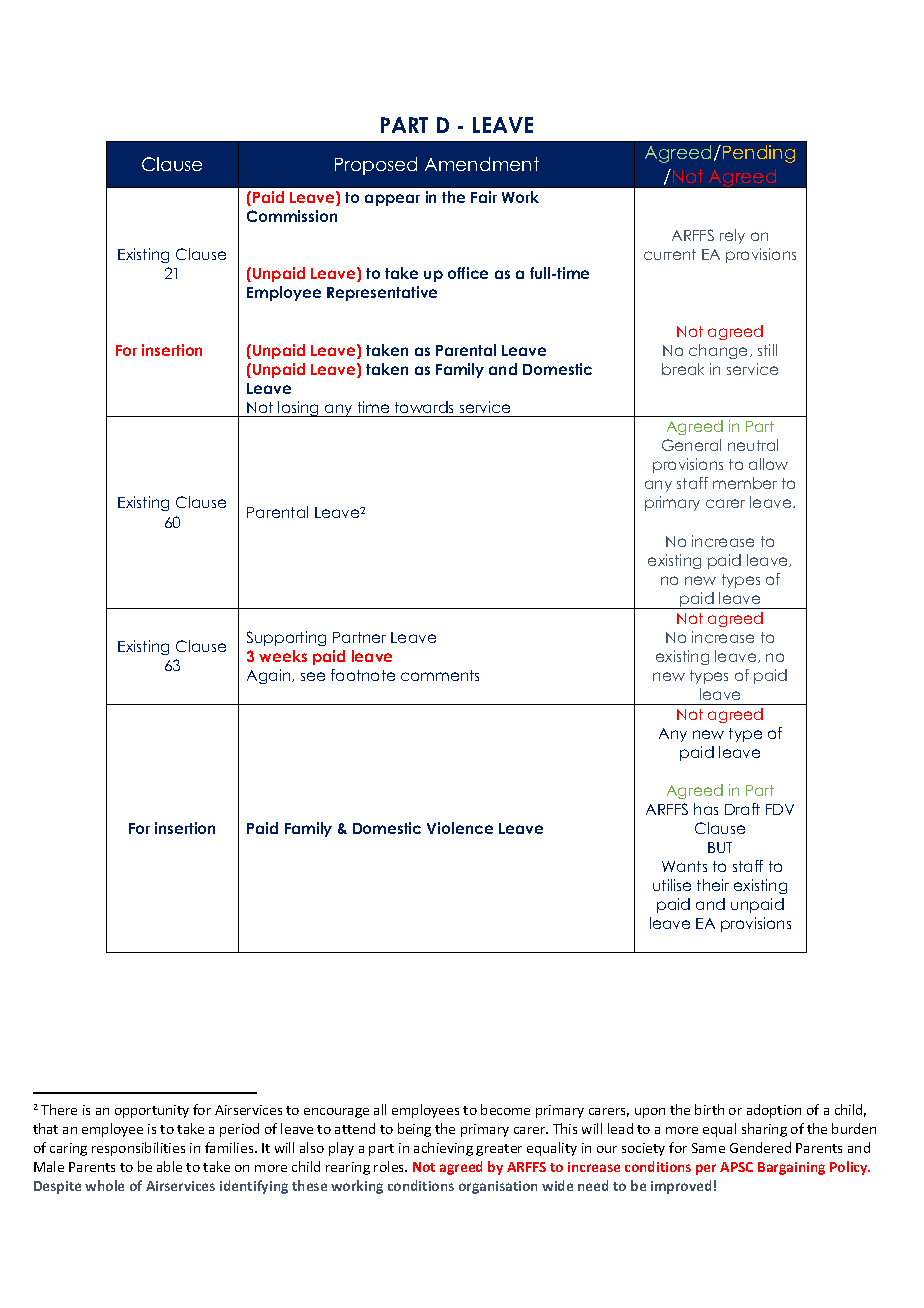 The height and width of the screenshot is (1308, 924). What do you see at coordinates (299, 409) in the screenshot?
I see `losing` at bounding box center [299, 409].
